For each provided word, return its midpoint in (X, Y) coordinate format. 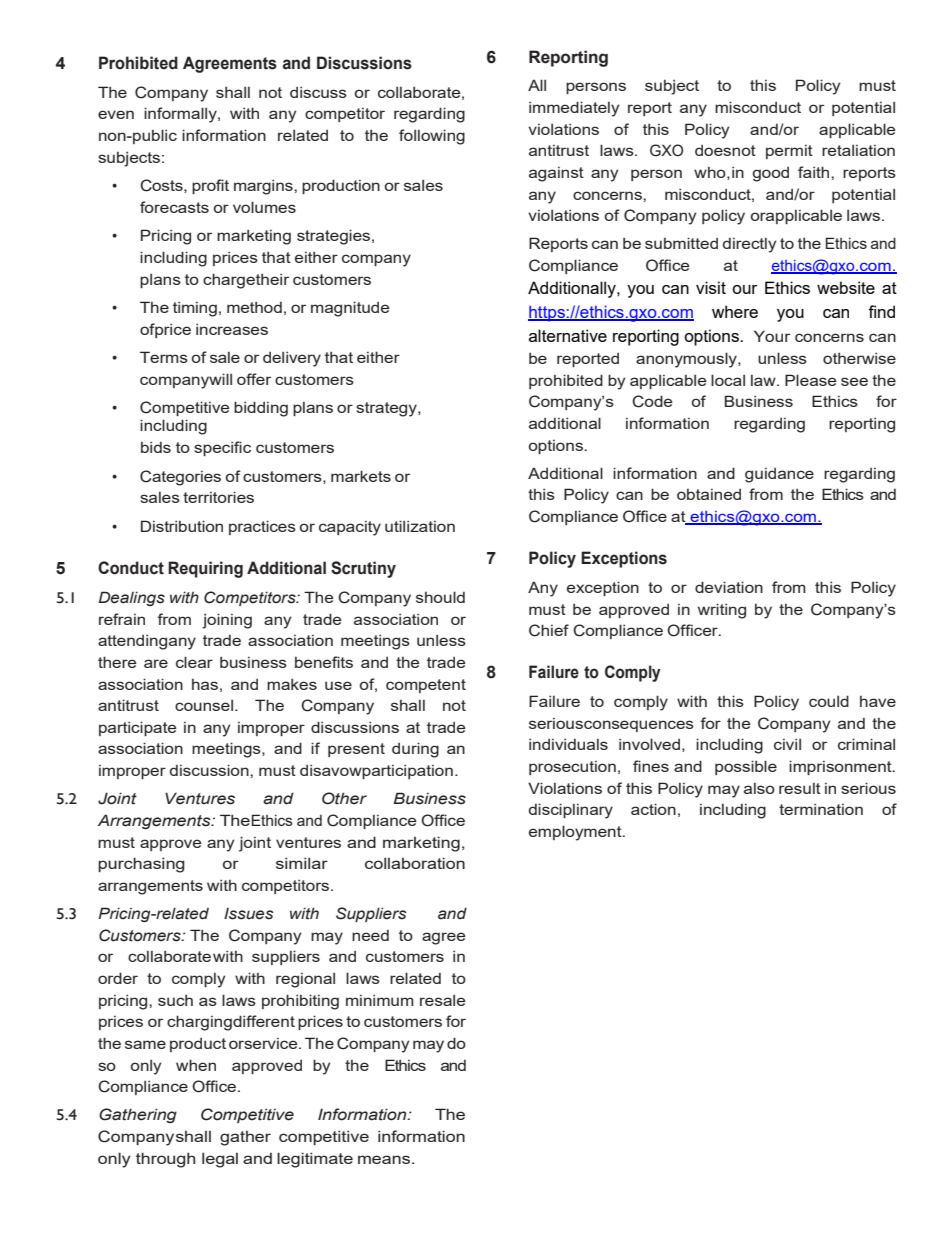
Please (810, 380)
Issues (249, 914)
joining (227, 621)
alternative (568, 335)
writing (722, 611)
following (432, 137)
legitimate (315, 1160)
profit (210, 186)
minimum (380, 1000)
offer (254, 379)
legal (220, 1160)
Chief (549, 630)
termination (821, 809)
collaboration (415, 863)
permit (789, 152)
